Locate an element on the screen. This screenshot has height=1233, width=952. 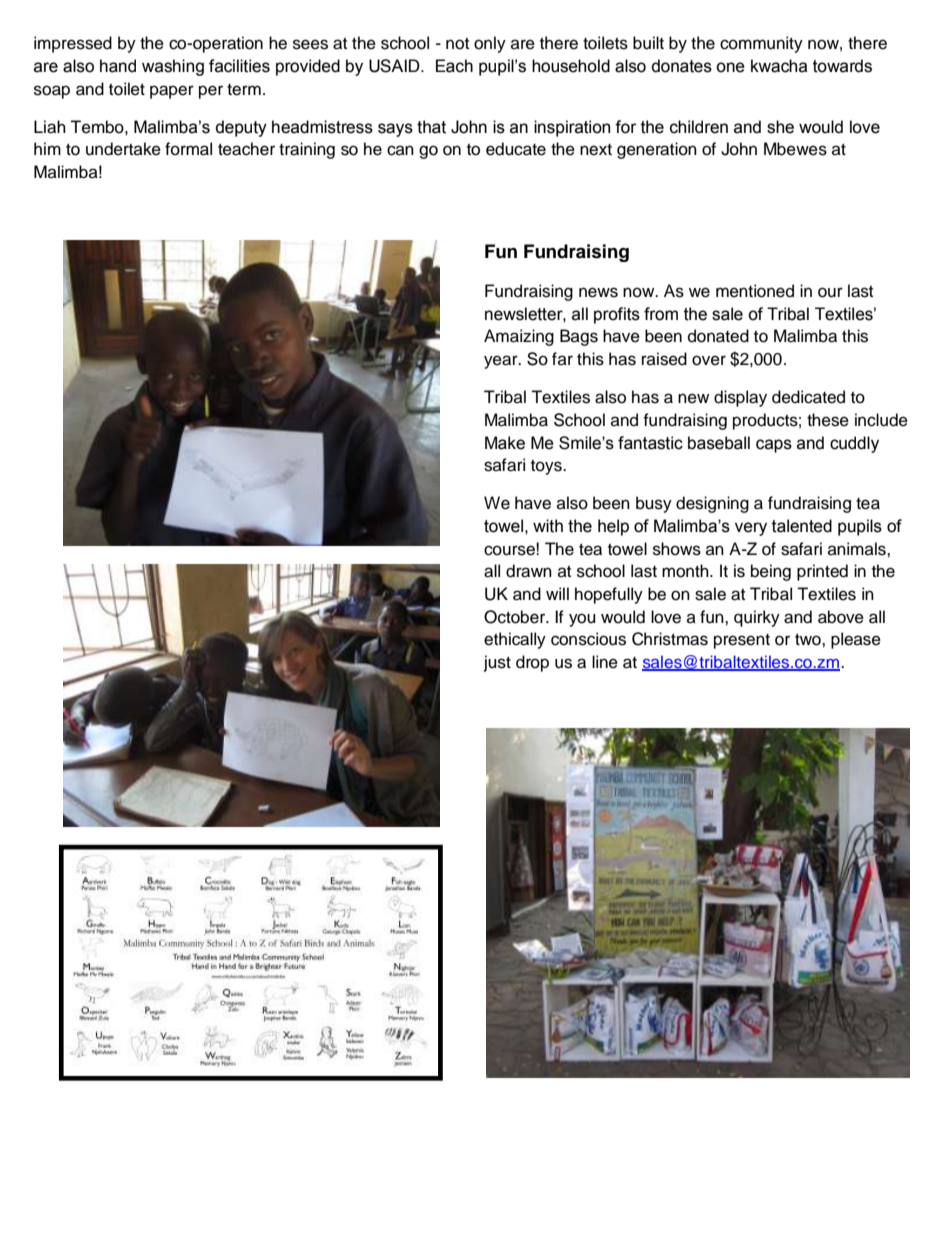
not is located at coordinates (457, 44).
